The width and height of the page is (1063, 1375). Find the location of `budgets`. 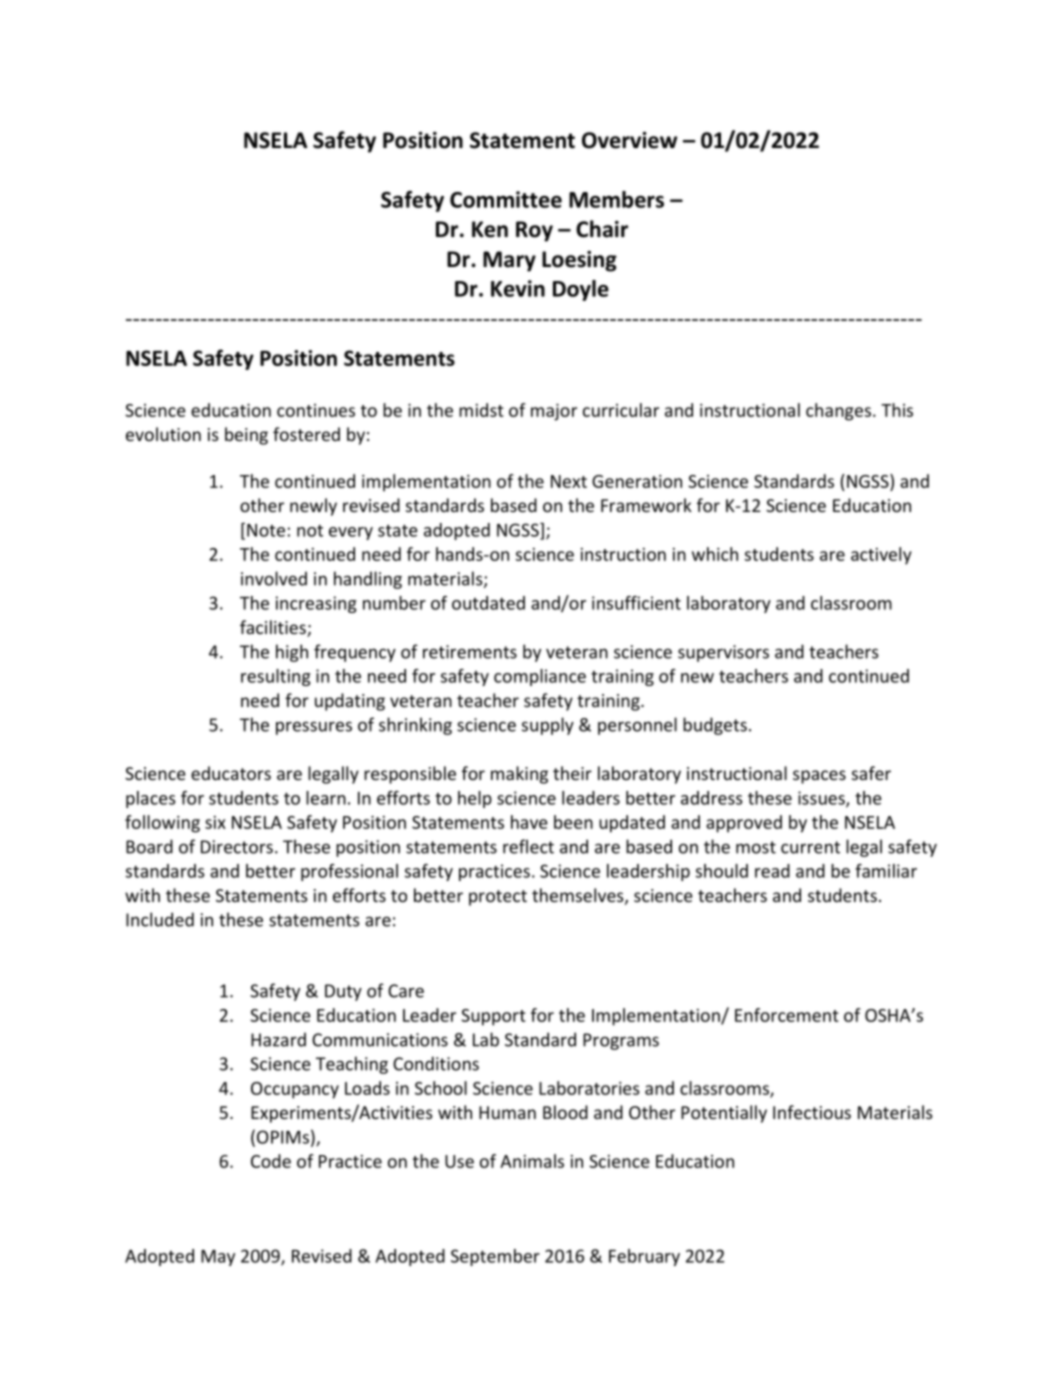

budgets is located at coordinates (715, 726).
